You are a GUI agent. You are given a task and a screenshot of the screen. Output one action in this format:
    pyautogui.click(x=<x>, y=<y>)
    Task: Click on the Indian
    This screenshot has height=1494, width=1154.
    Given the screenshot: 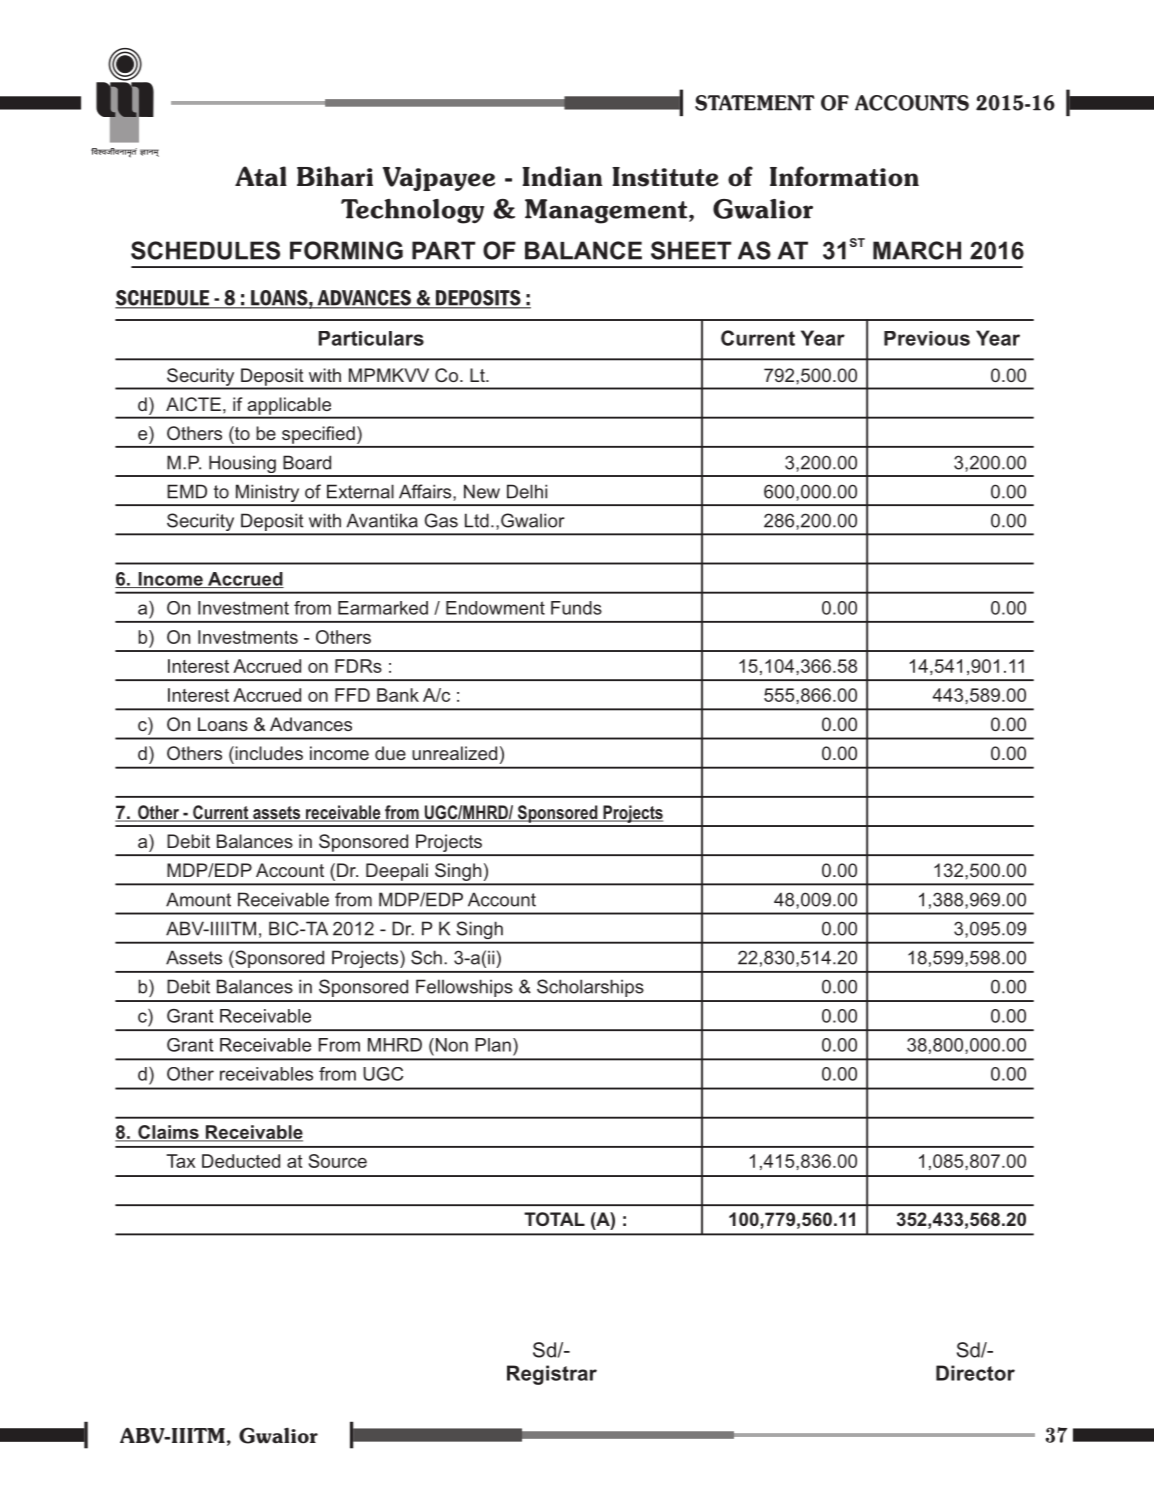 What is the action you would take?
    pyautogui.click(x=562, y=176)
